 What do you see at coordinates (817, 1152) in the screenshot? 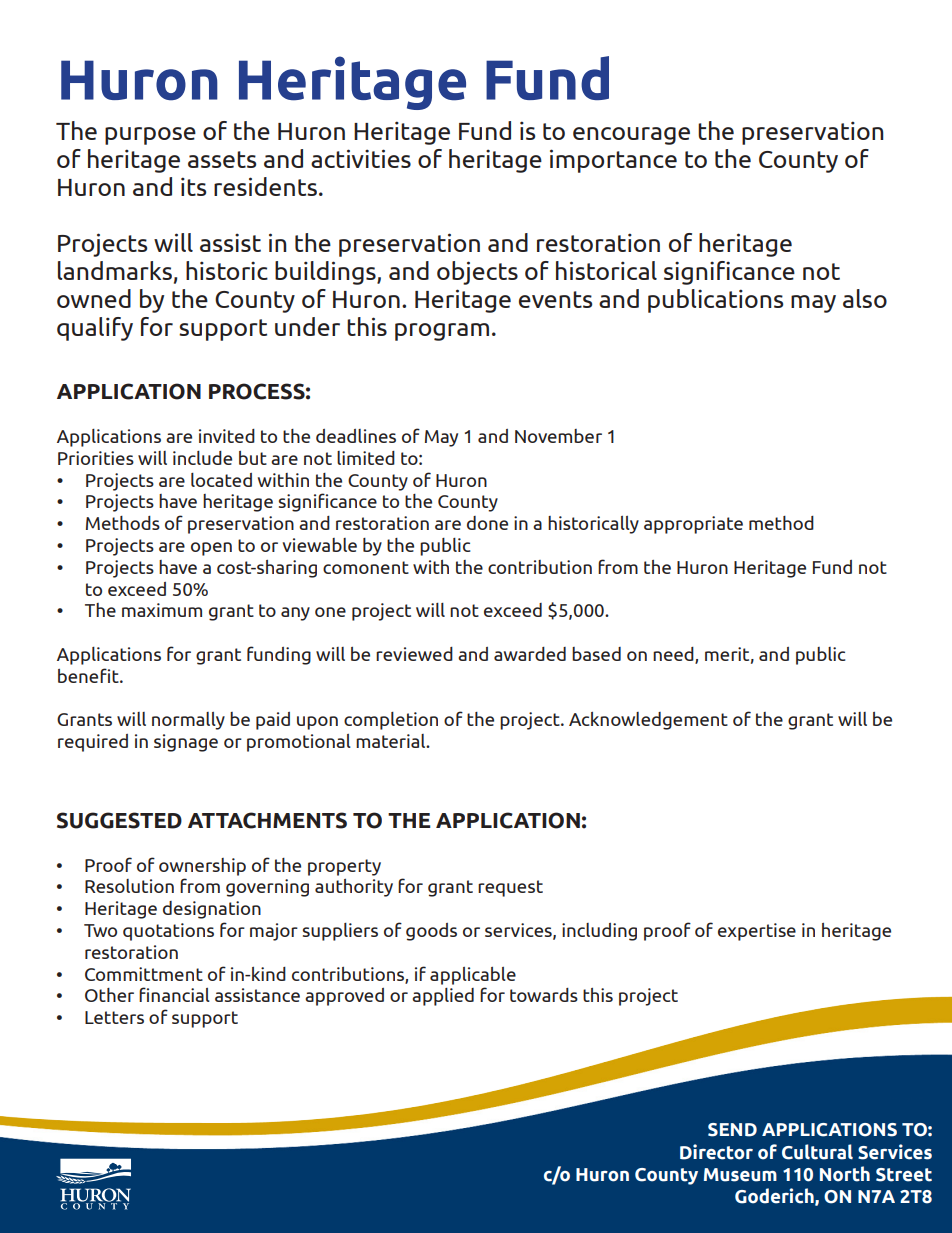
I see `Cultural` at bounding box center [817, 1152].
